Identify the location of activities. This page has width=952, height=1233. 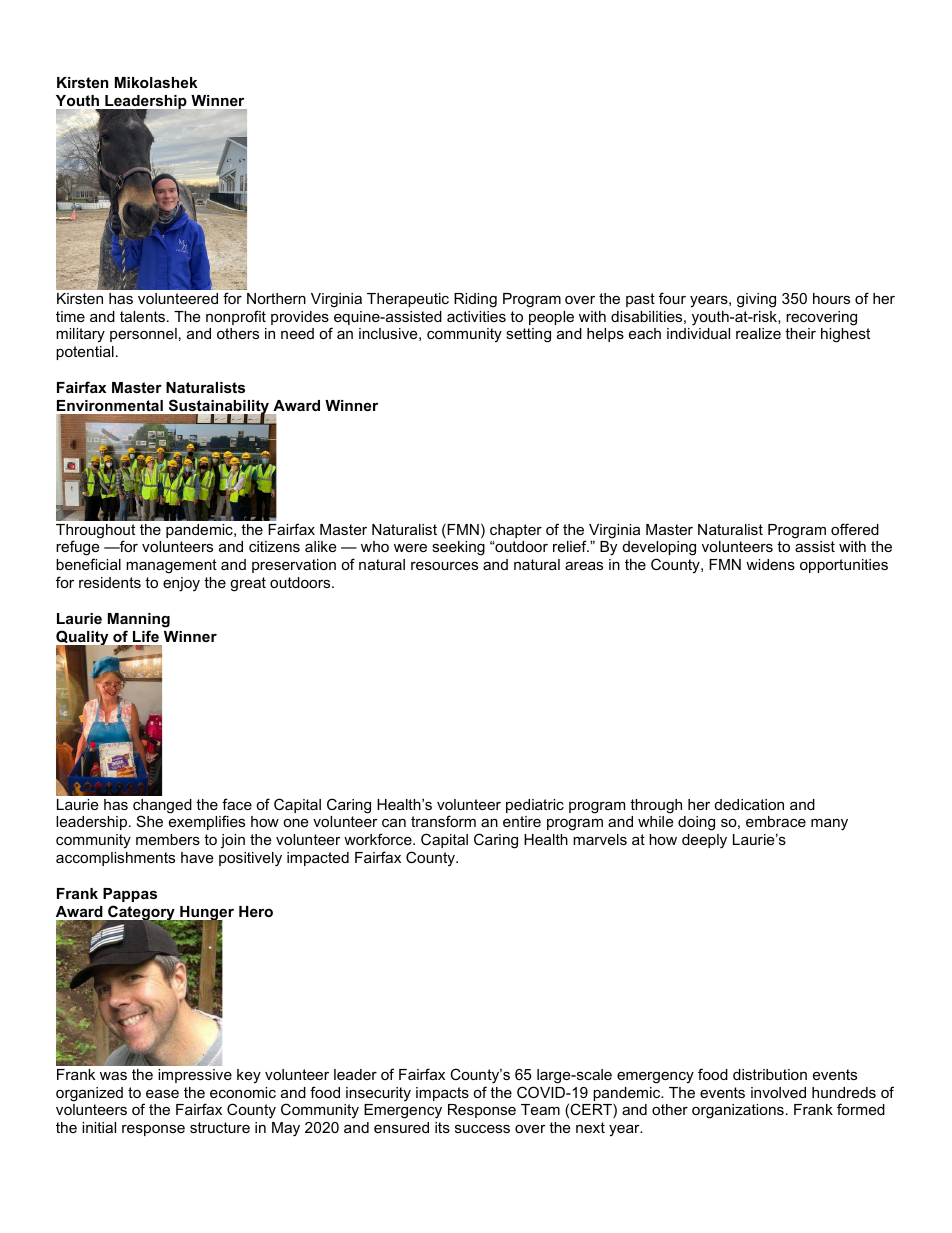
(476, 316).
